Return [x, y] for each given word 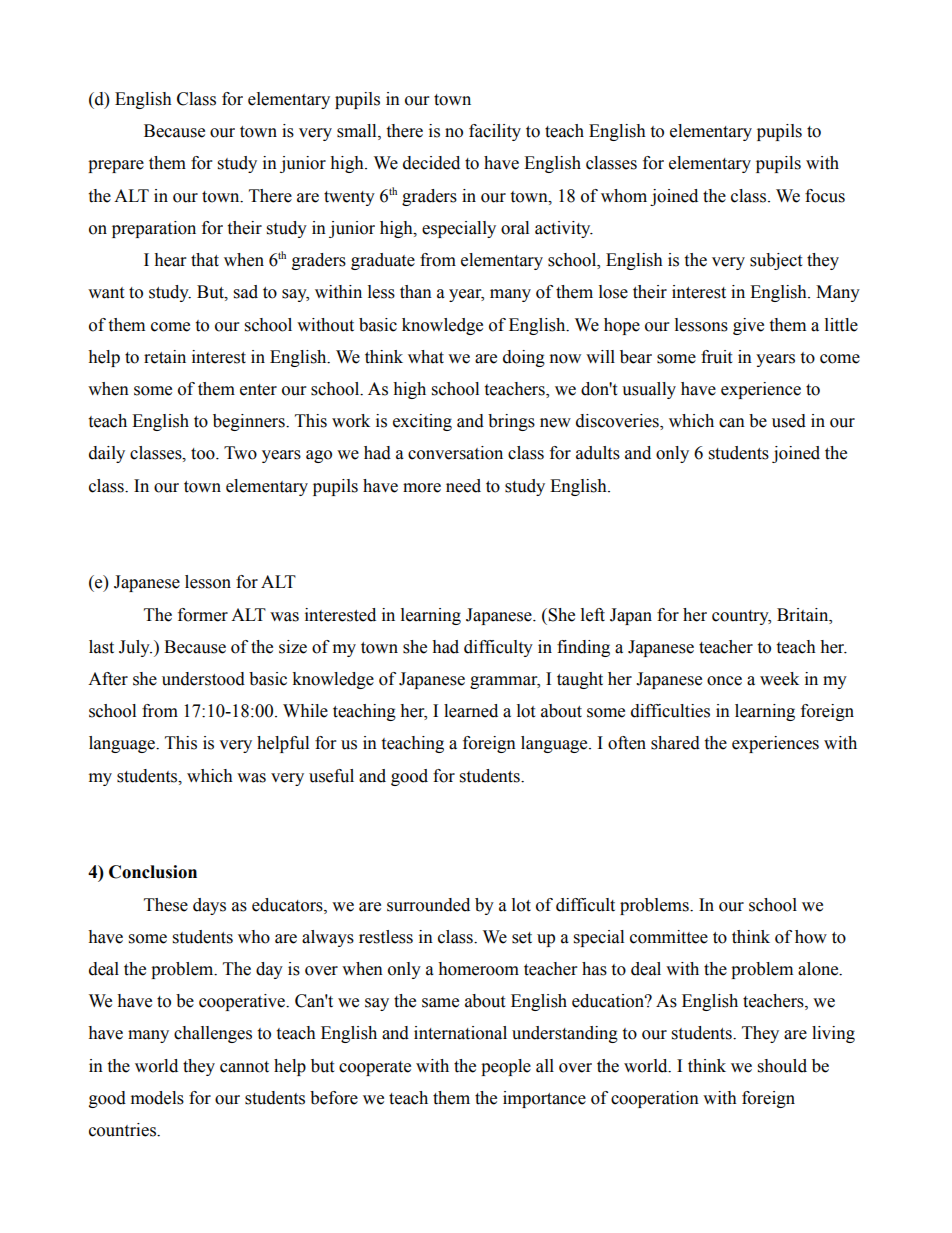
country [741, 617]
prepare [116, 166]
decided [431, 163]
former [203, 615]
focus [825, 196]
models [157, 1098]
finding [583, 648]
